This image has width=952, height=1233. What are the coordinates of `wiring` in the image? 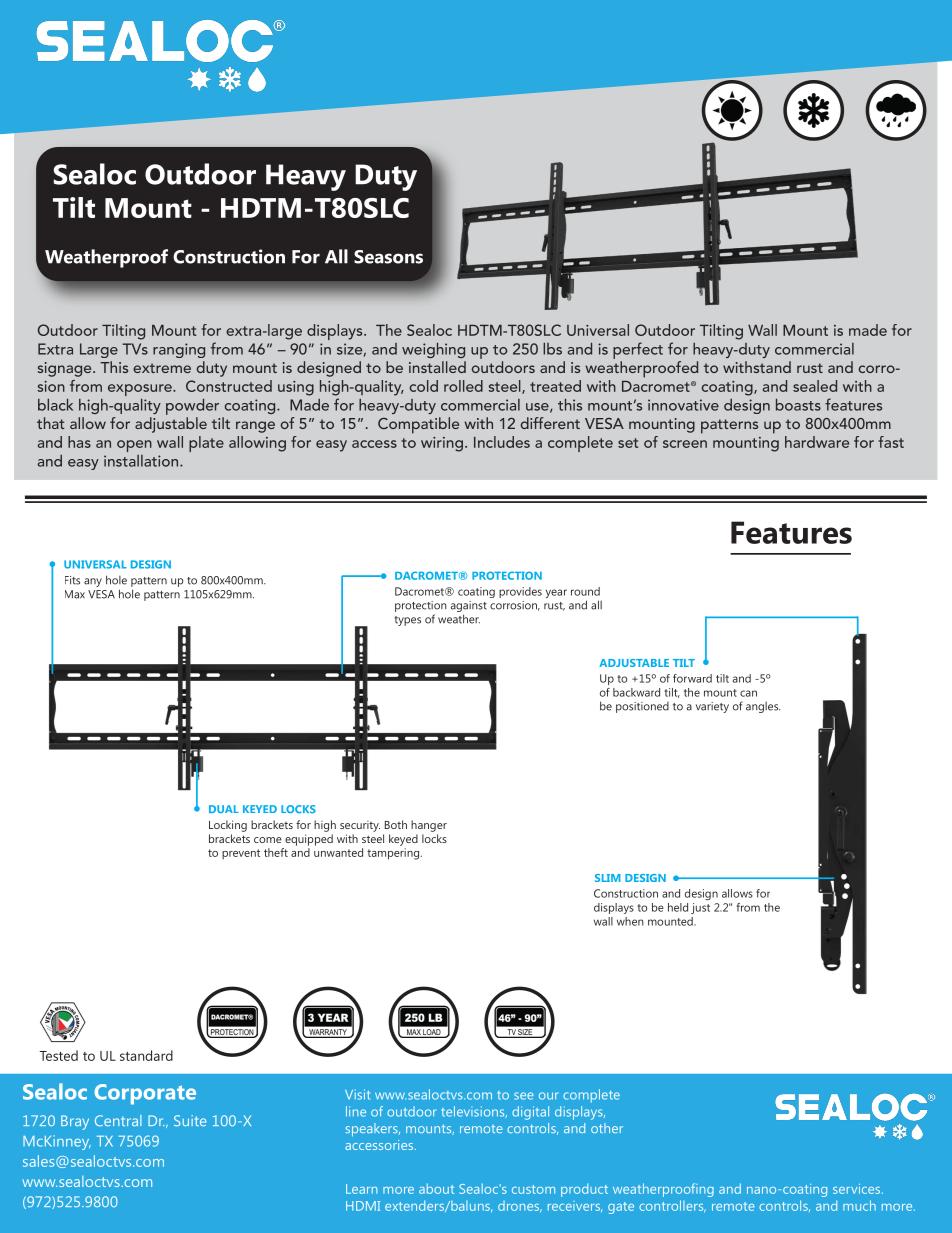 It's located at (442, 444).
